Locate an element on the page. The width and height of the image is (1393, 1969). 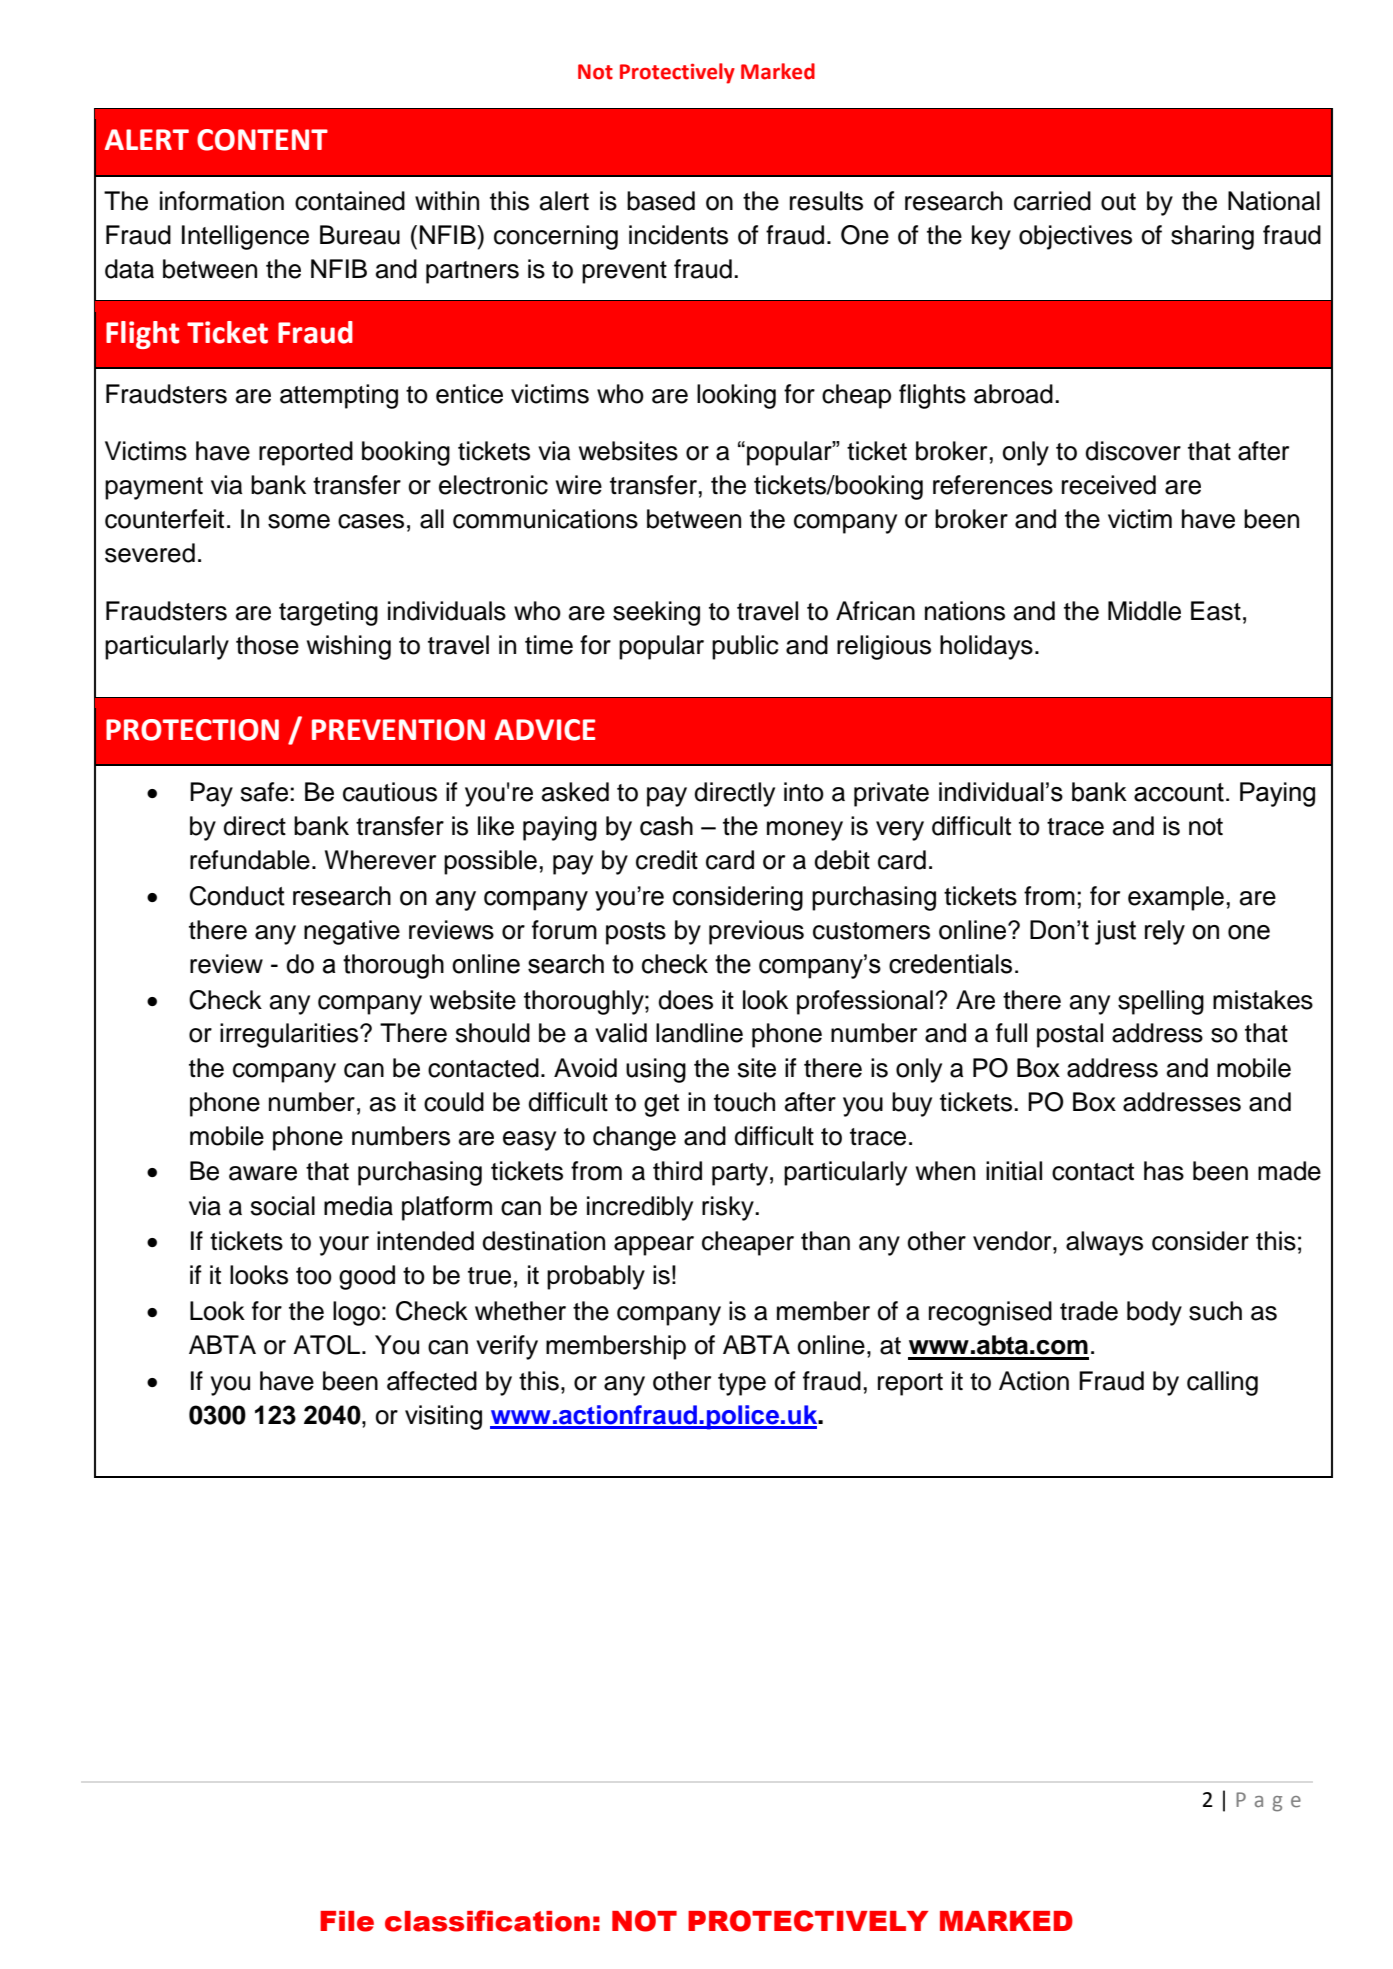
some is located at coordinates (299, 521).
